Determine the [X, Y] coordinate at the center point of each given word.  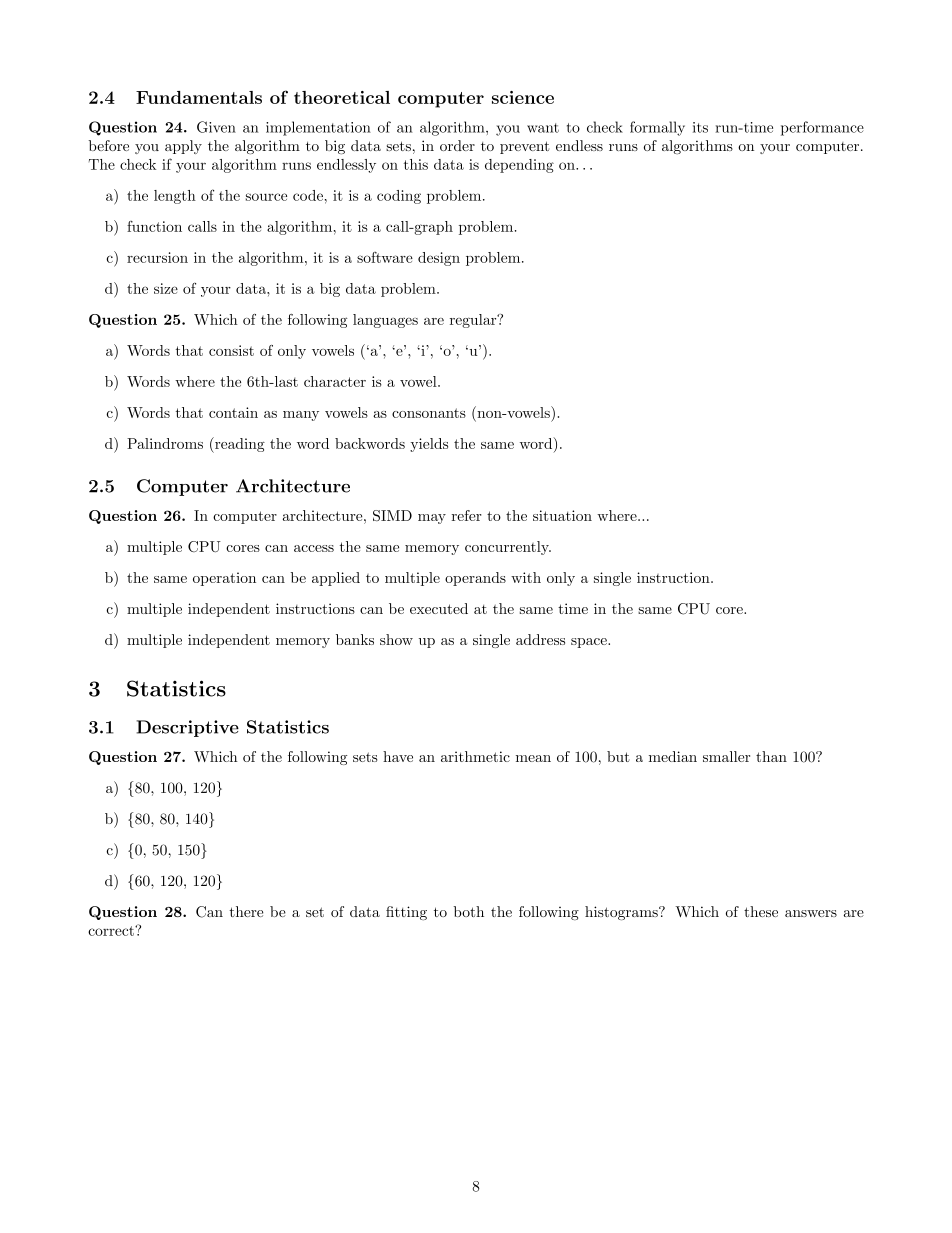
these [761, 911]
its [700, 127]
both [469, 911]
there [246, 911]
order [457, 145]
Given [216, 127]
